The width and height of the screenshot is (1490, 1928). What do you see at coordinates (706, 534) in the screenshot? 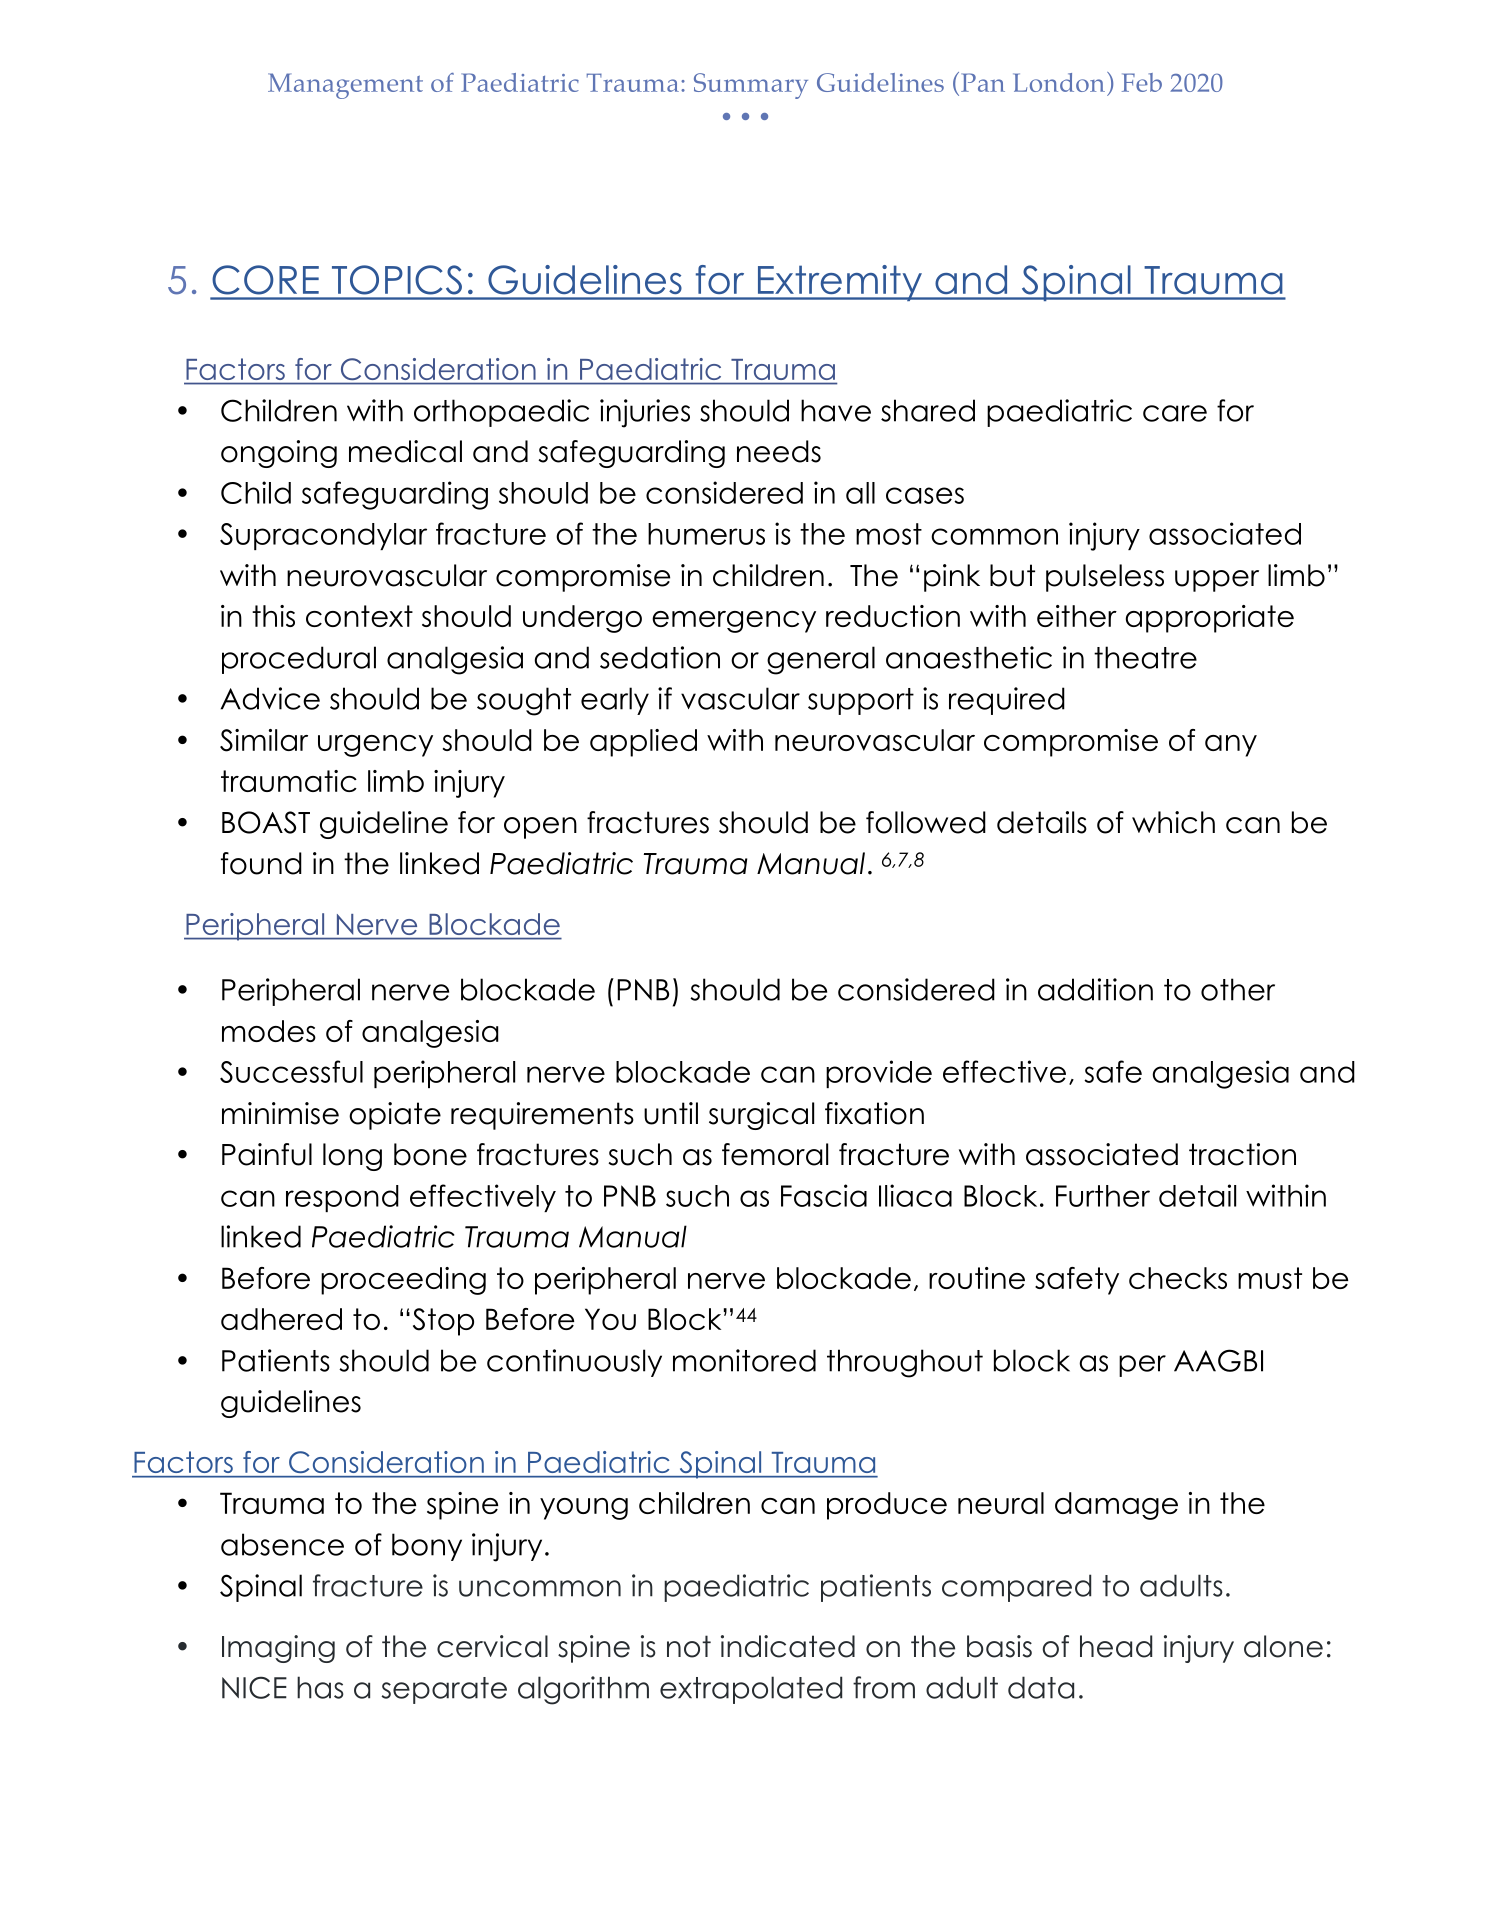
I see `humerus` at bounding box center [706, 534].
